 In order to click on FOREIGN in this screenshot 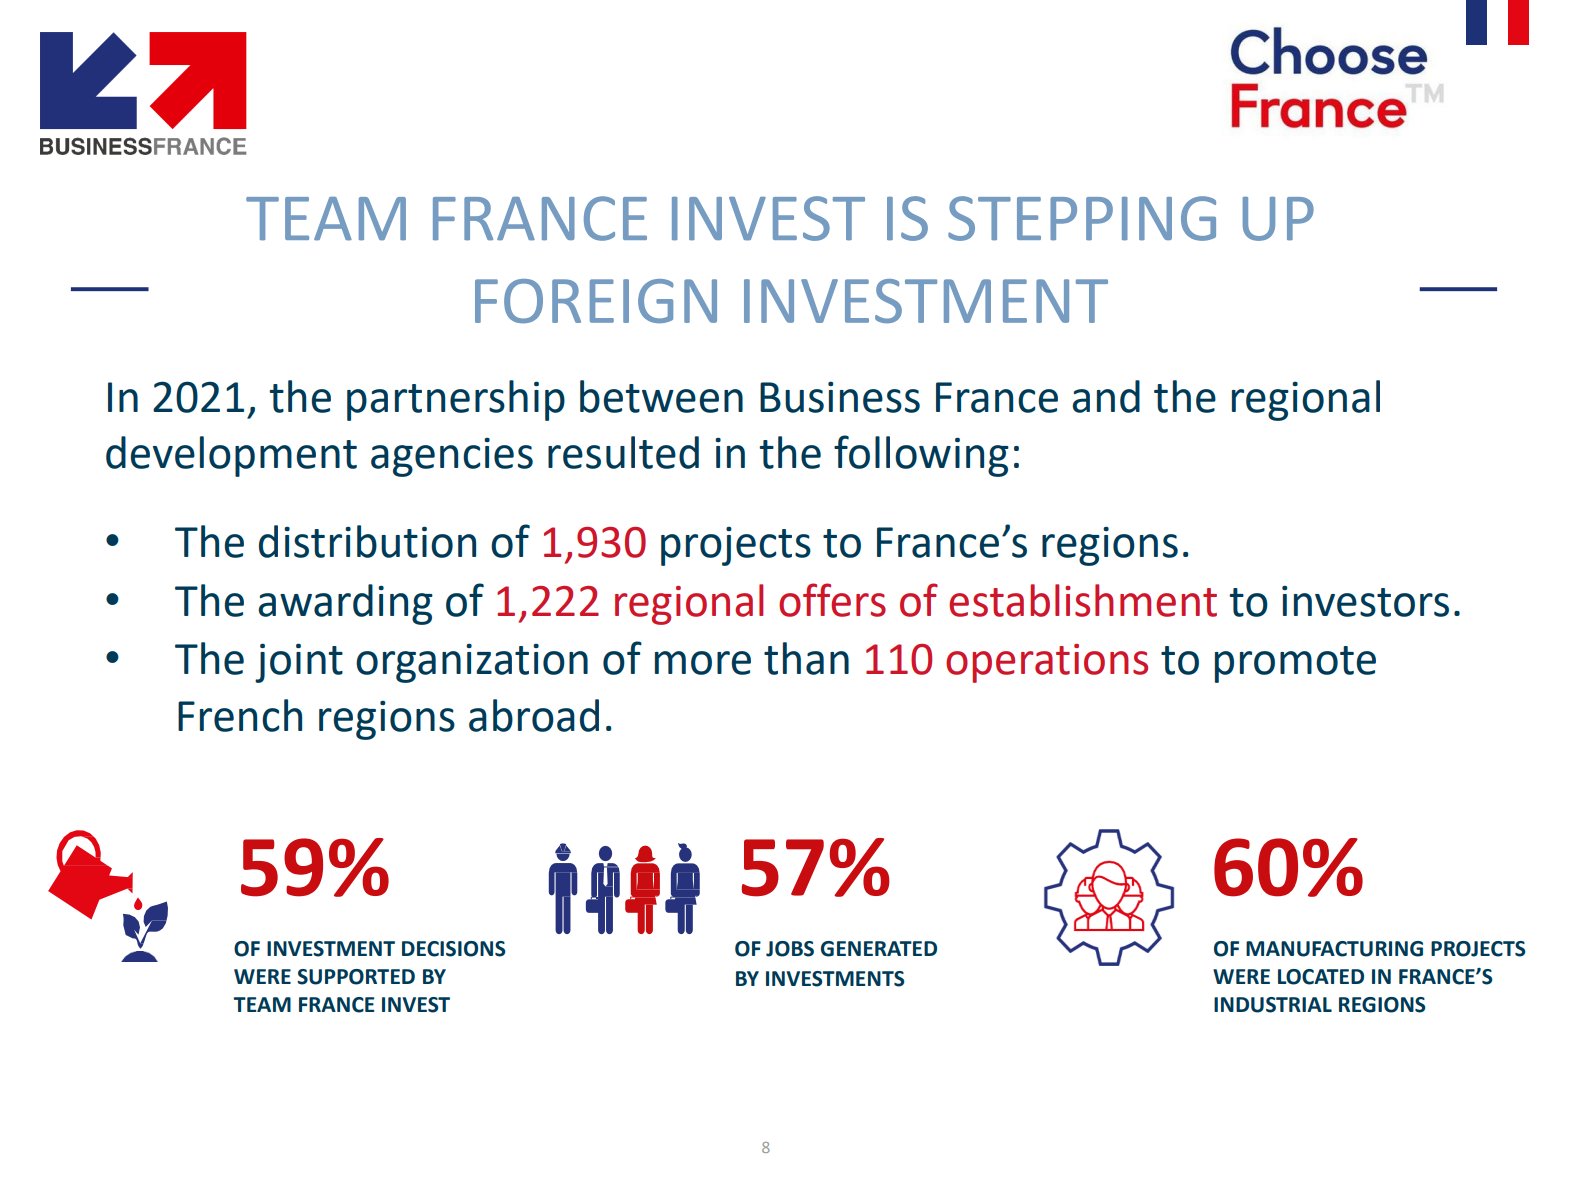, I will do `click(596, 301)`.
